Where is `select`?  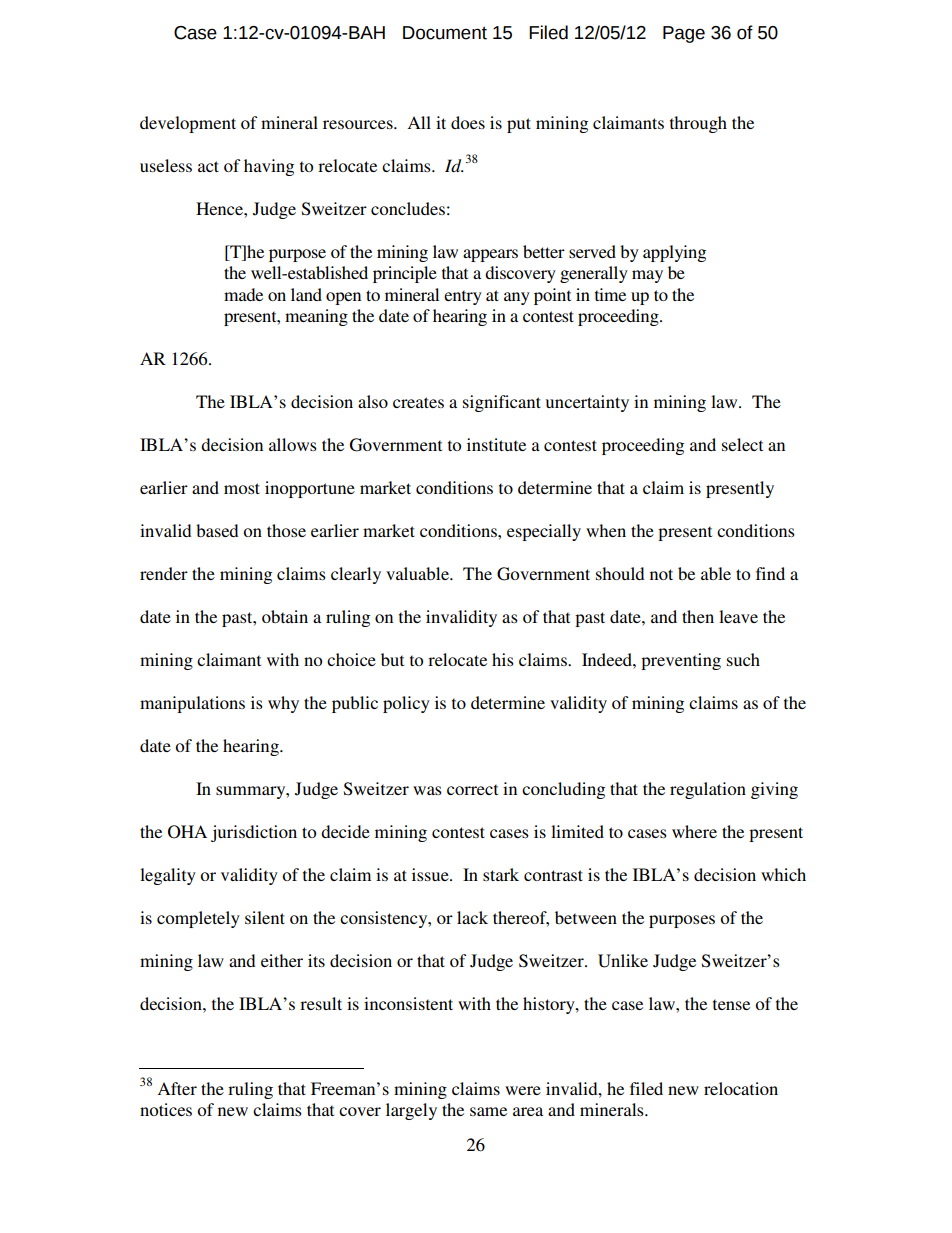
select is located at coordinates (742, 444).
